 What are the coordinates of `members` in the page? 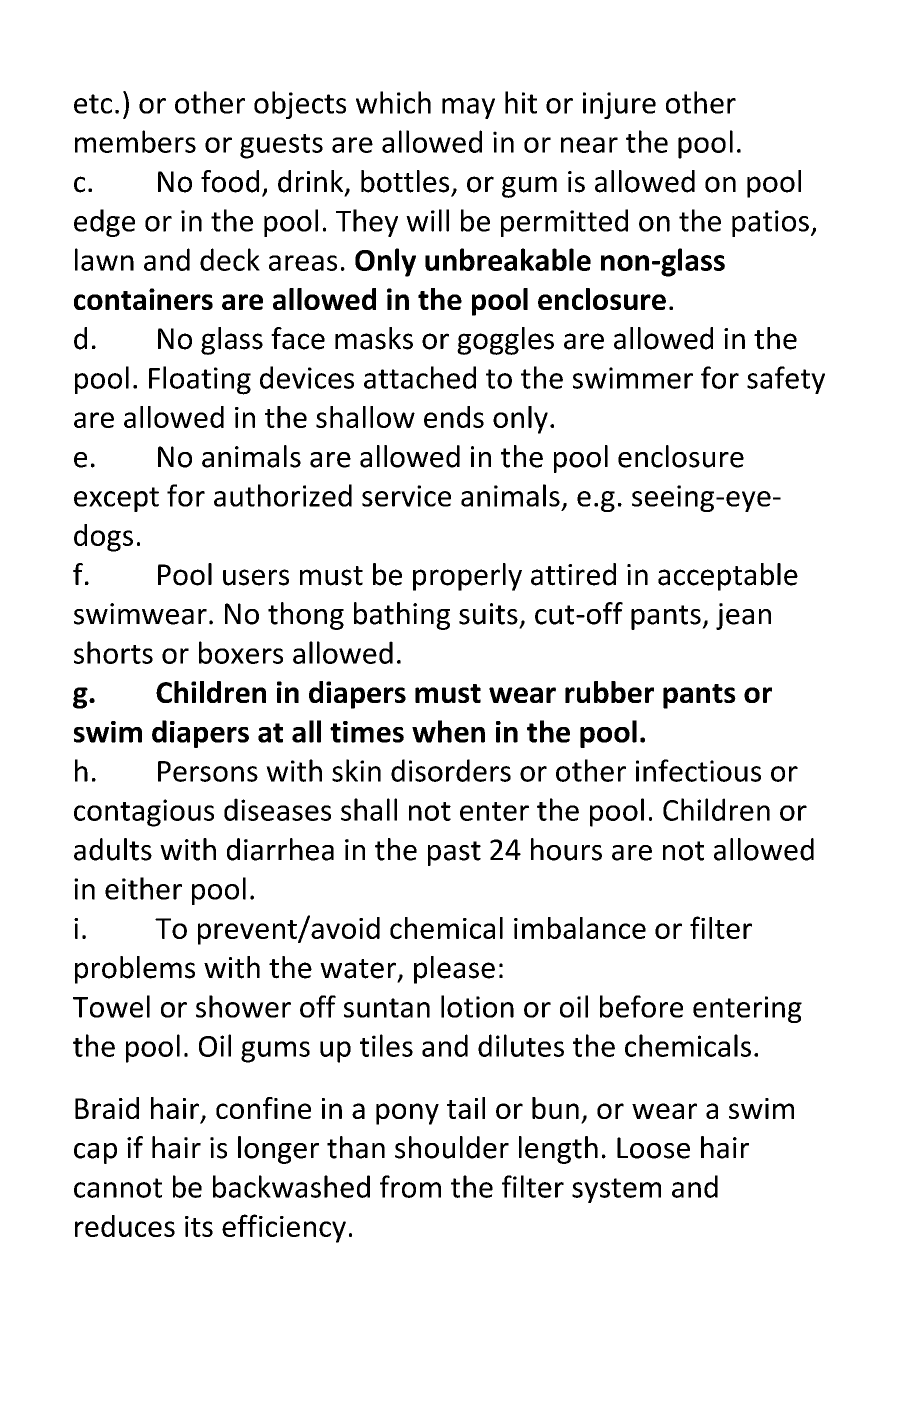 It's located at (135, 141).
